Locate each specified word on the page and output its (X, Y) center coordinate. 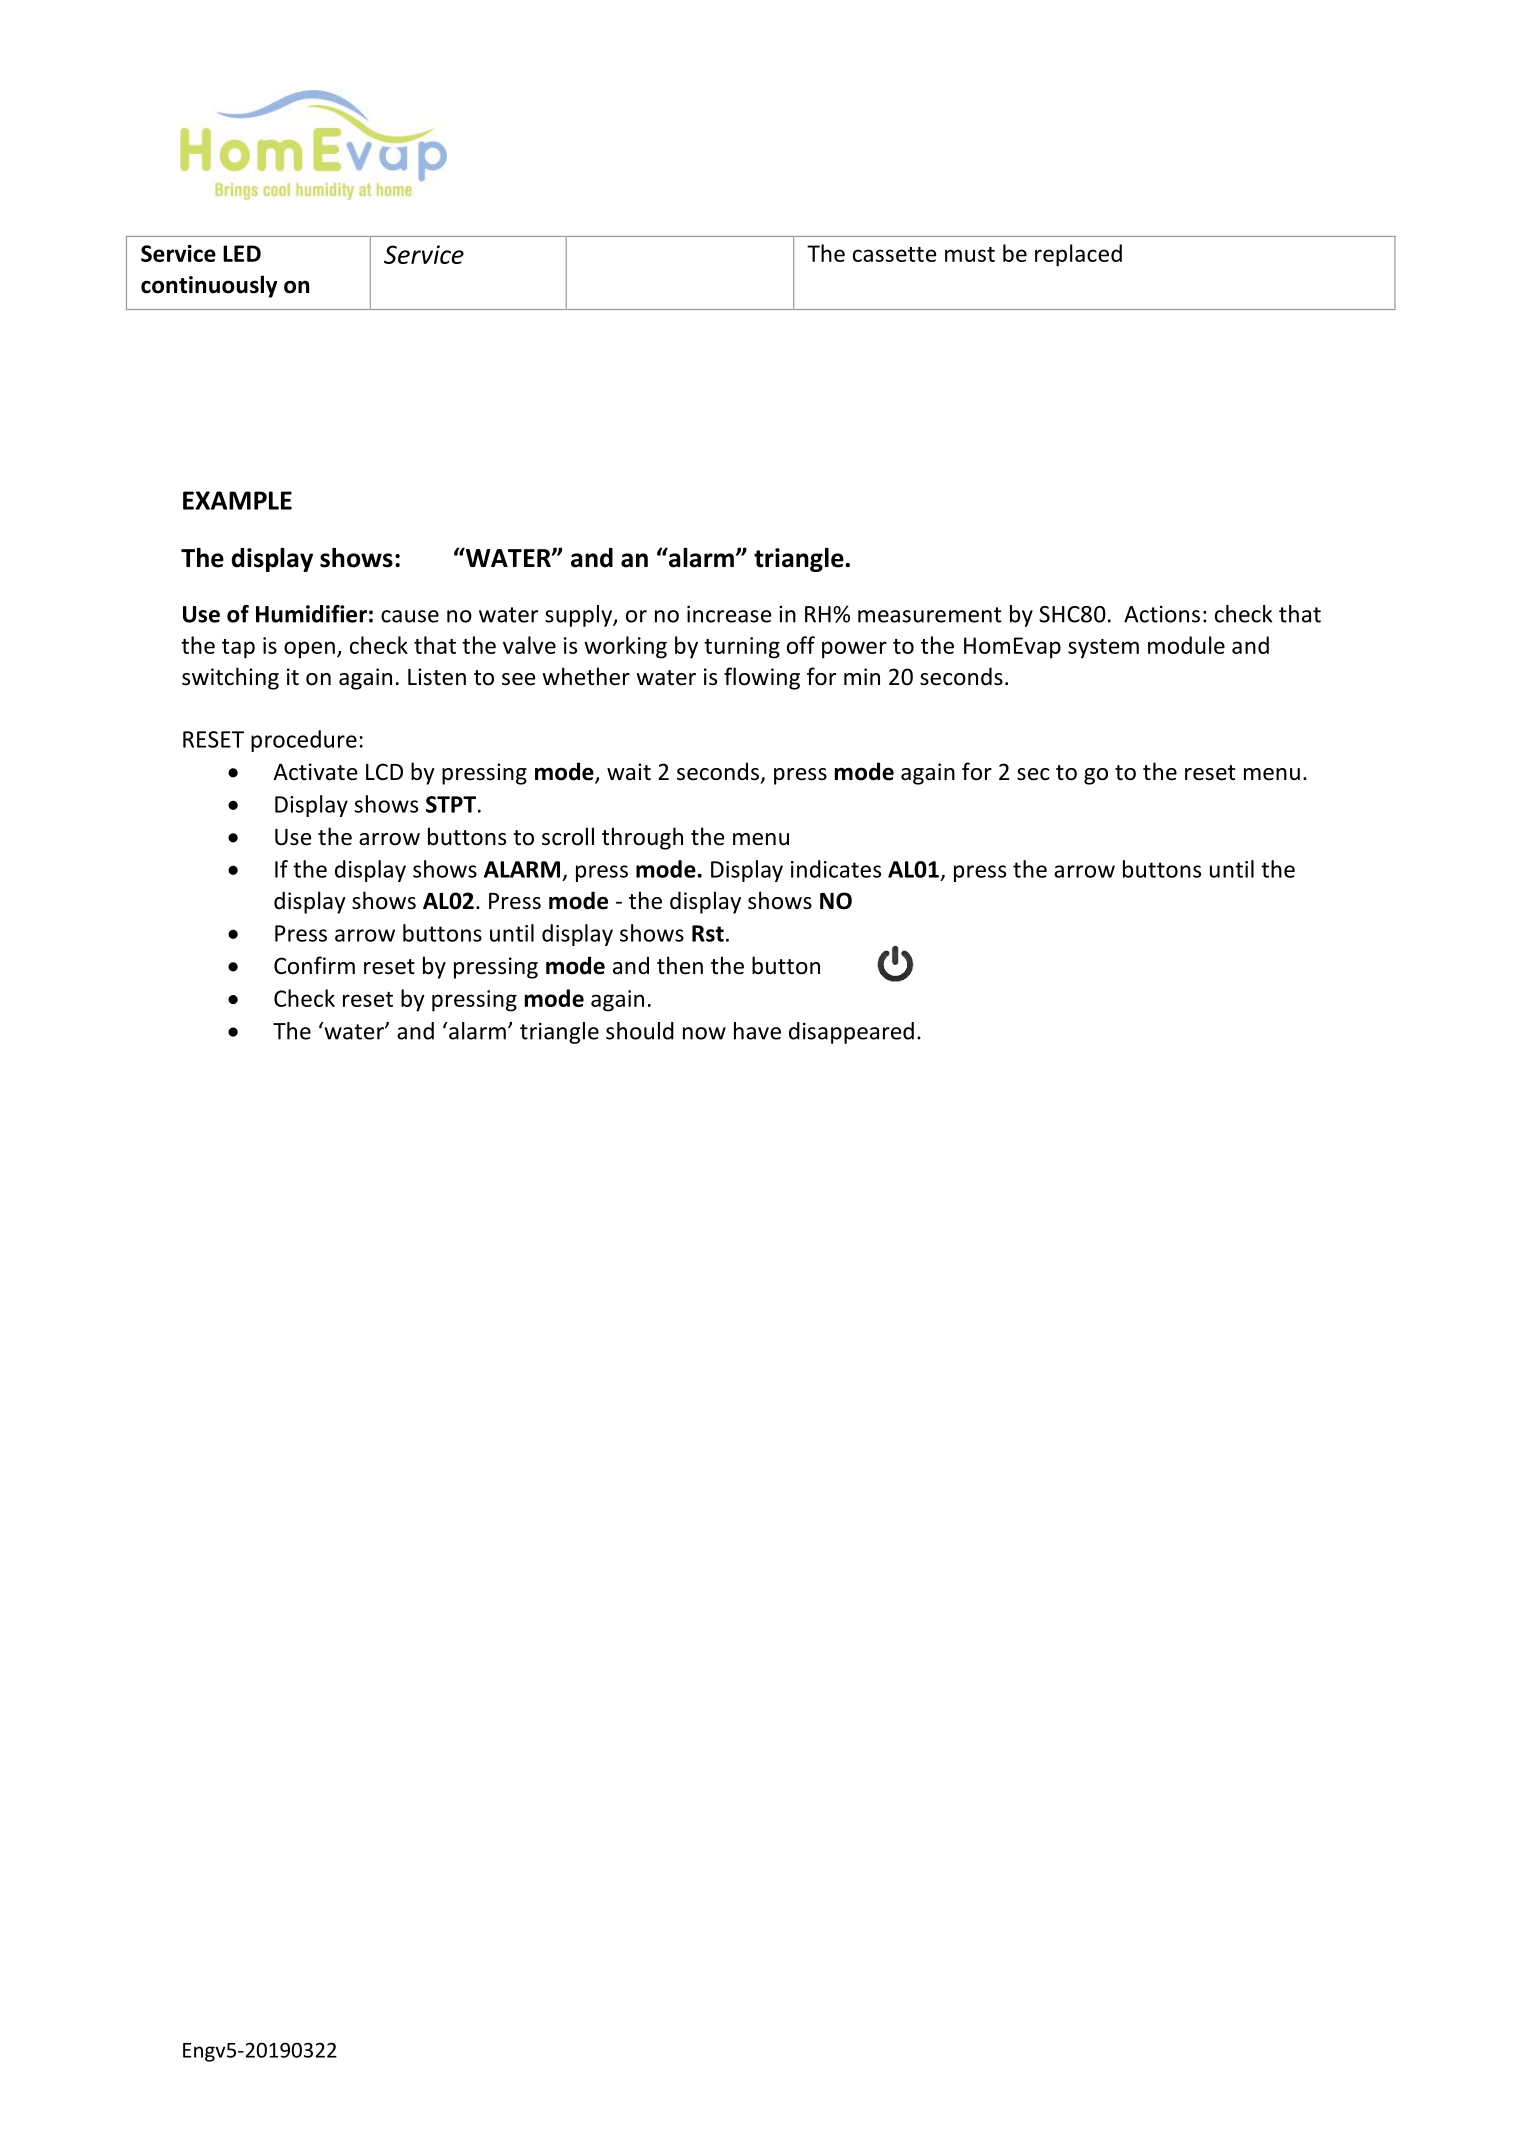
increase (729, 614)
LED (242, 253)
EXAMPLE (237, 500)
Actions (1162, 614)
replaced (1078, 255)
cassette (894, 254)
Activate (315, 772)
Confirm (314, 965)
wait (629, 771)
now (704, 1033)
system (1103, 649)
